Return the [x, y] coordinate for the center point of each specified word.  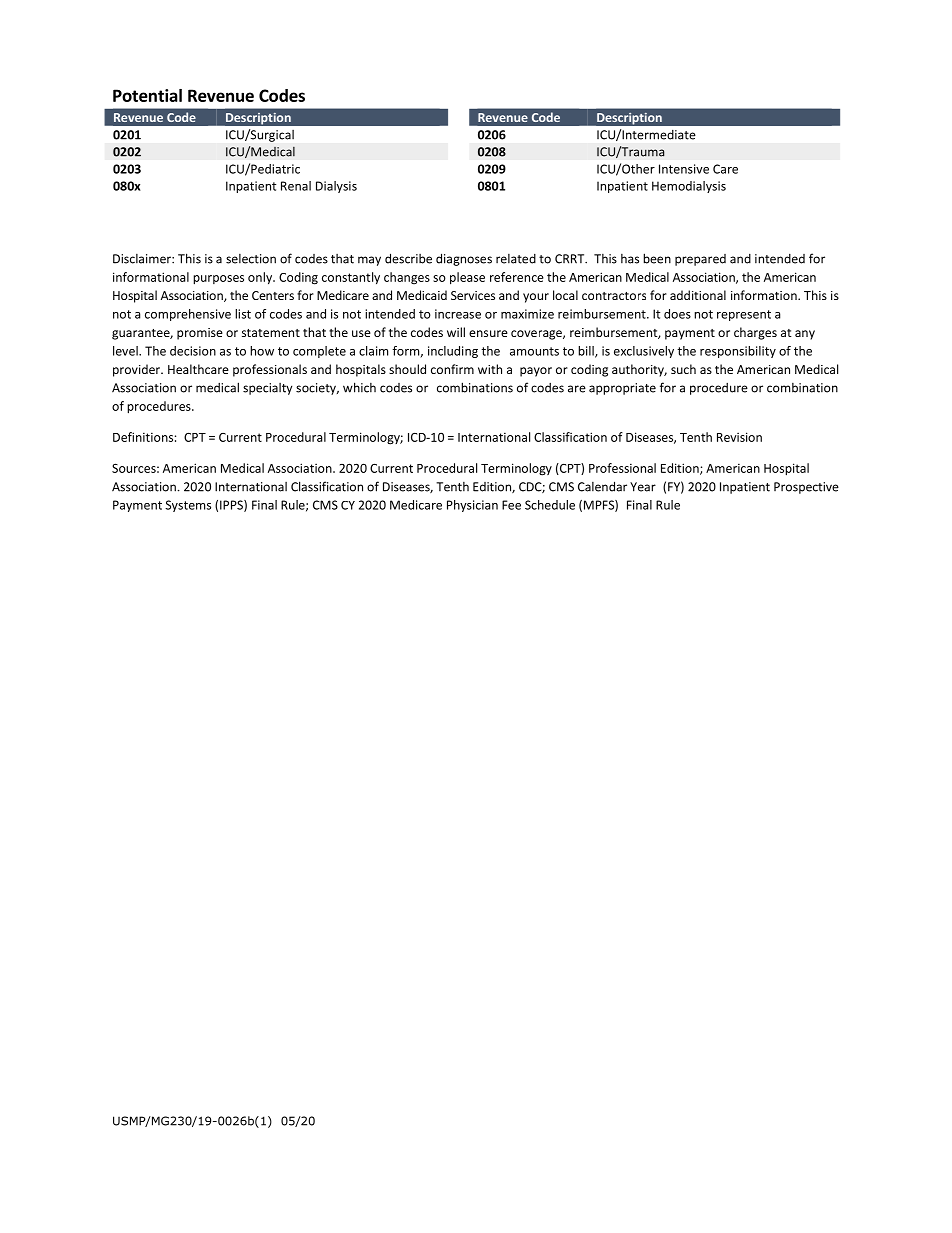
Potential [147, 95]
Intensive [684, 169]
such [683, 369]
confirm [452, 369]
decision [193, 351]
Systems [188, 506]
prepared [700, 260]
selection [251, 259]
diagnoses [464, 259]
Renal [296, 186]
